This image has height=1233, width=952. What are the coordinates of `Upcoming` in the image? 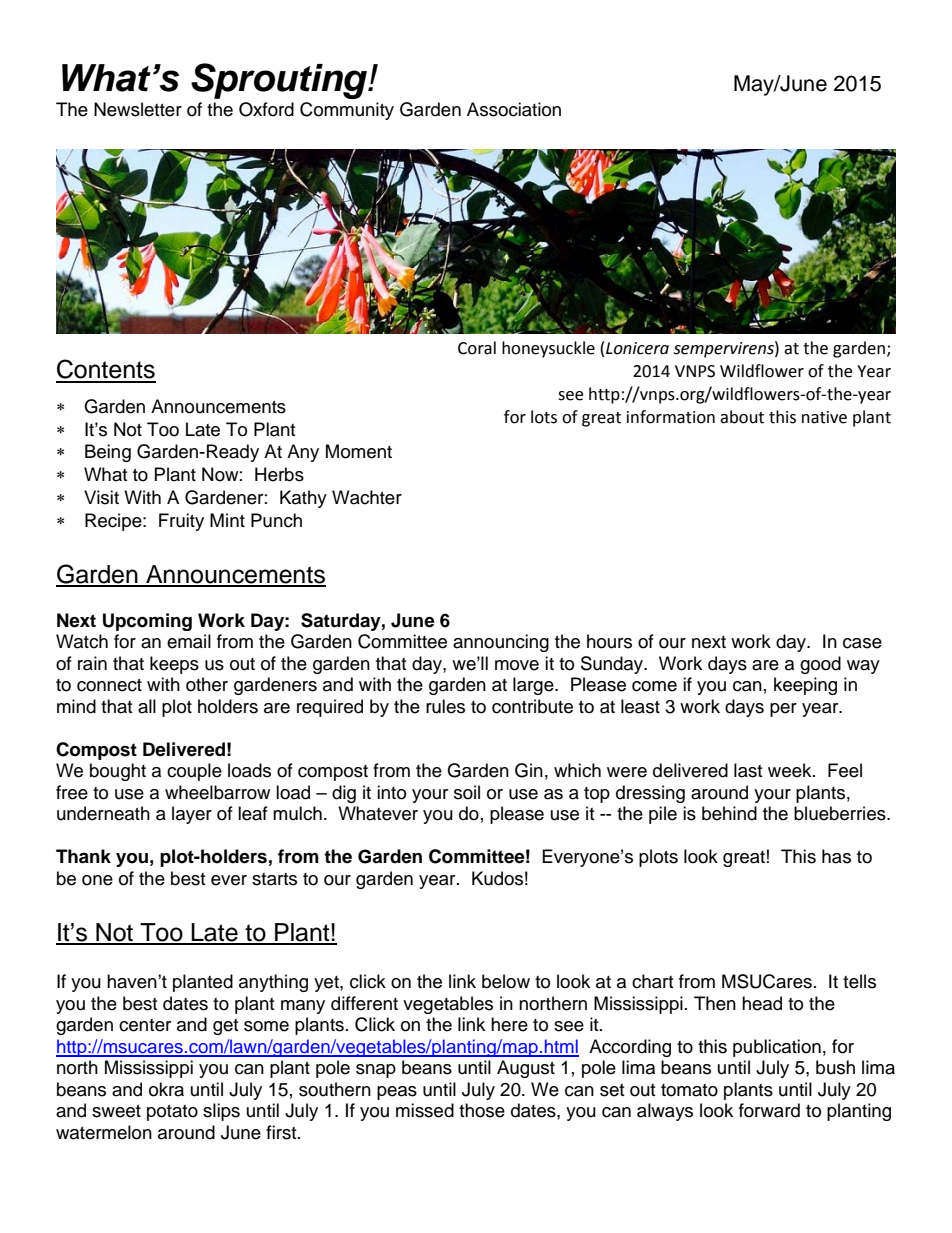 It's located at (147, 622).
